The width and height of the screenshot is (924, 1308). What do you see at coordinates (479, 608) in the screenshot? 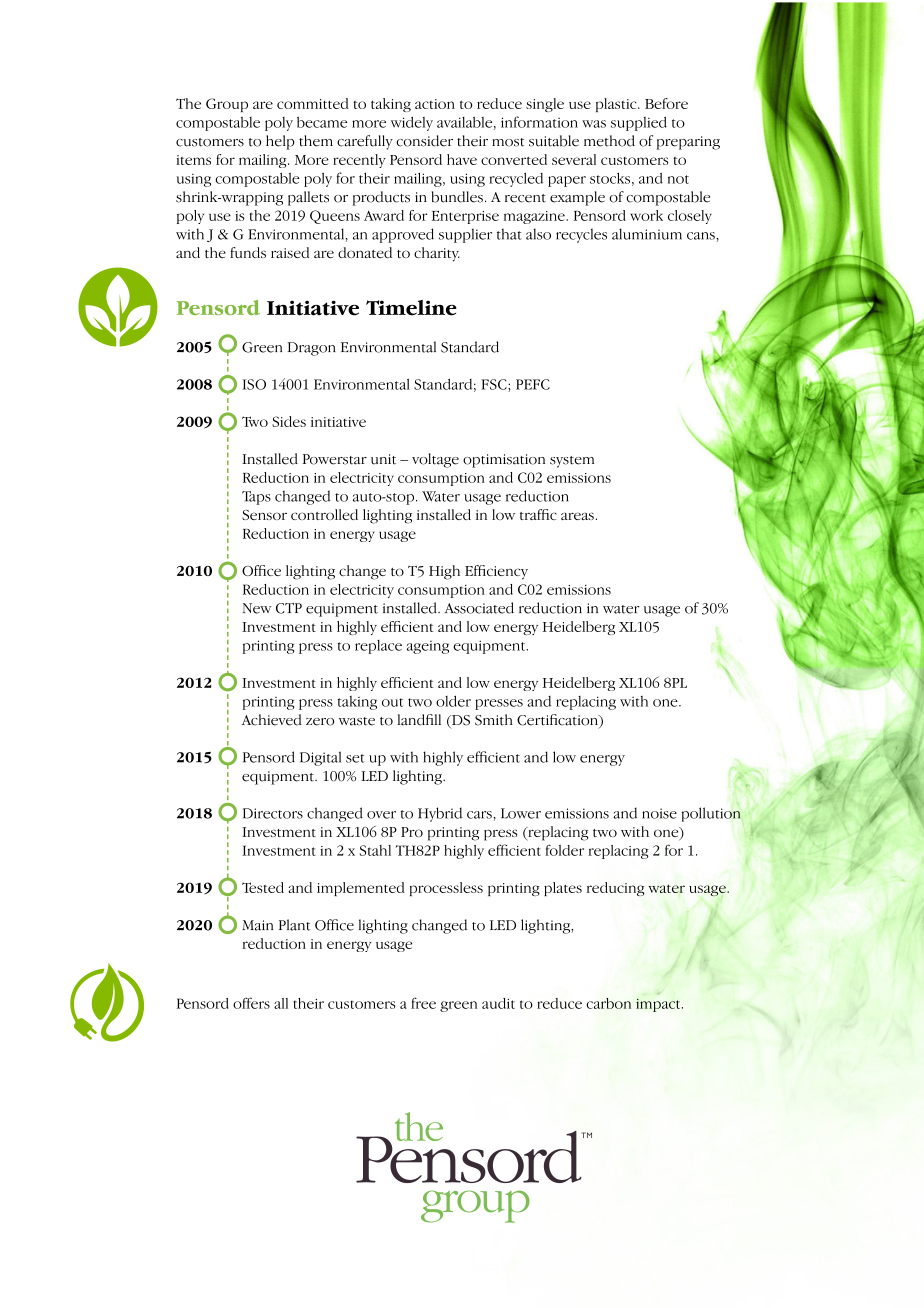
I see `Associated` at bounding box center [479, 608].
